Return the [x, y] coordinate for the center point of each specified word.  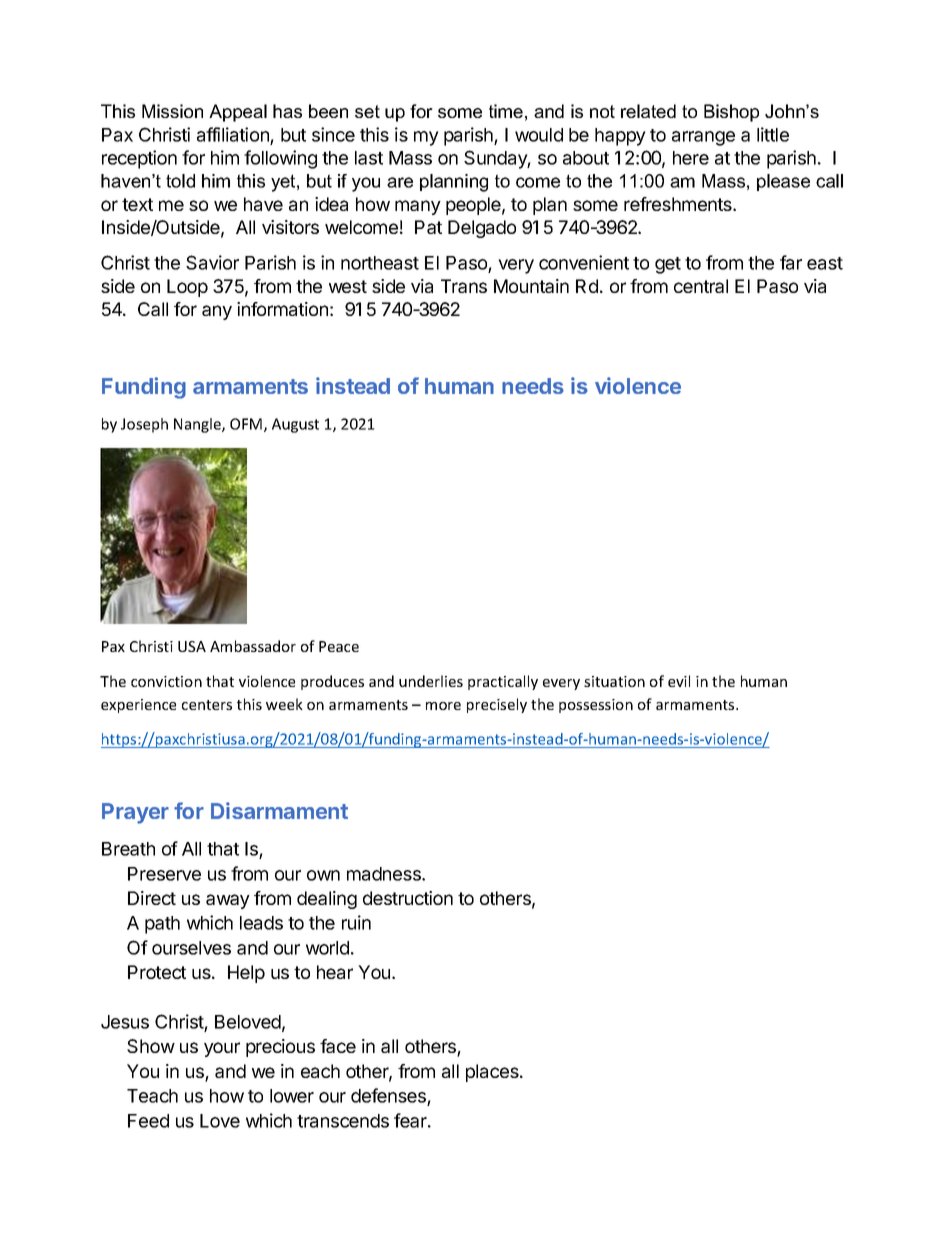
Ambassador [253, 646]
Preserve [164, 874]
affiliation [233, 134]
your [222, 1049]
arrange [703, 138]
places [493, 1073]
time [506, 111]
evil [679, 681]
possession [596, 706]
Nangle [198, 425]
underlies [431, 681]
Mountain [531, 286]
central [701, 286]
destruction [408, 898]
